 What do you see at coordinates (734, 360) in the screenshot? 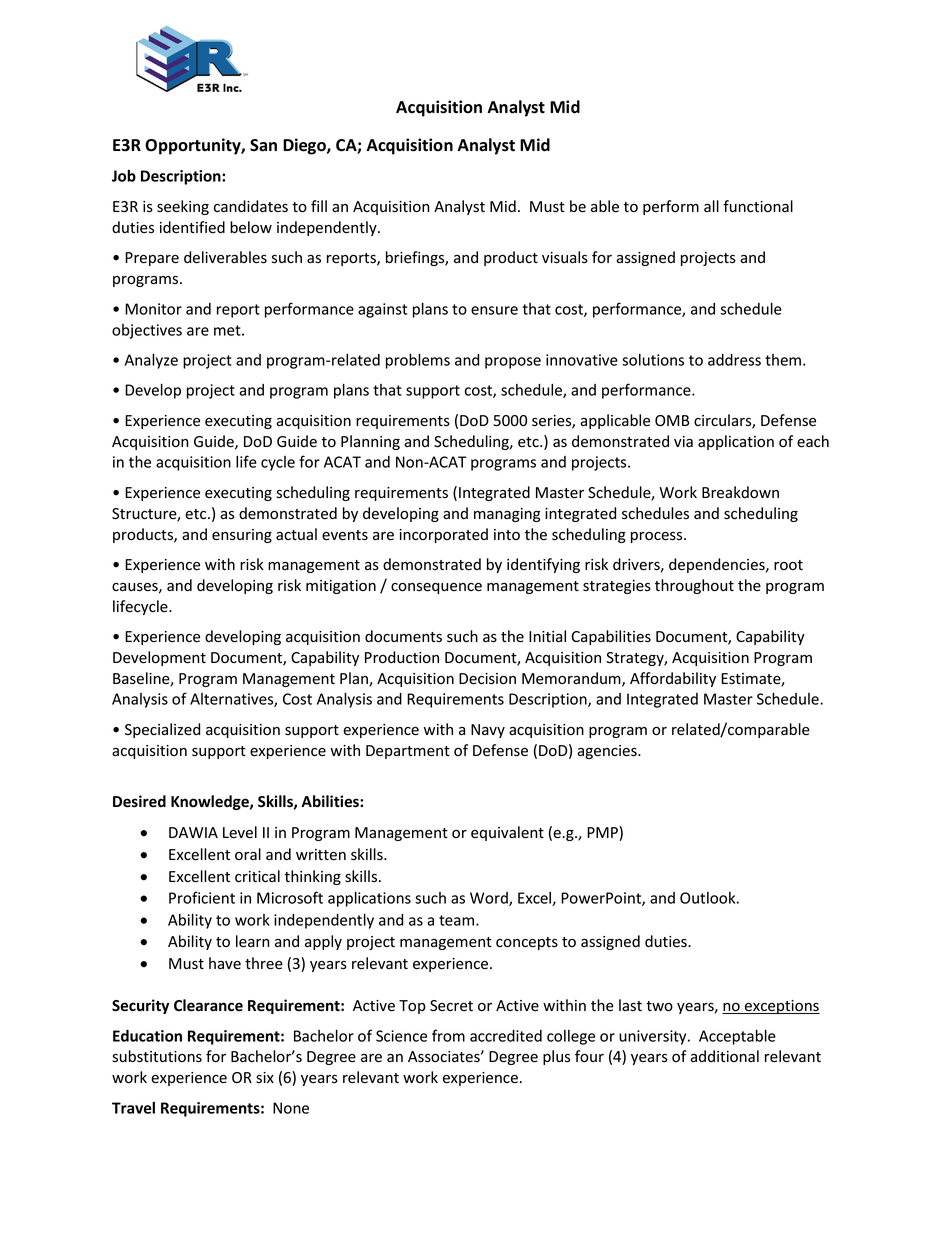
I see `address` at bounding box center [734, 360].
